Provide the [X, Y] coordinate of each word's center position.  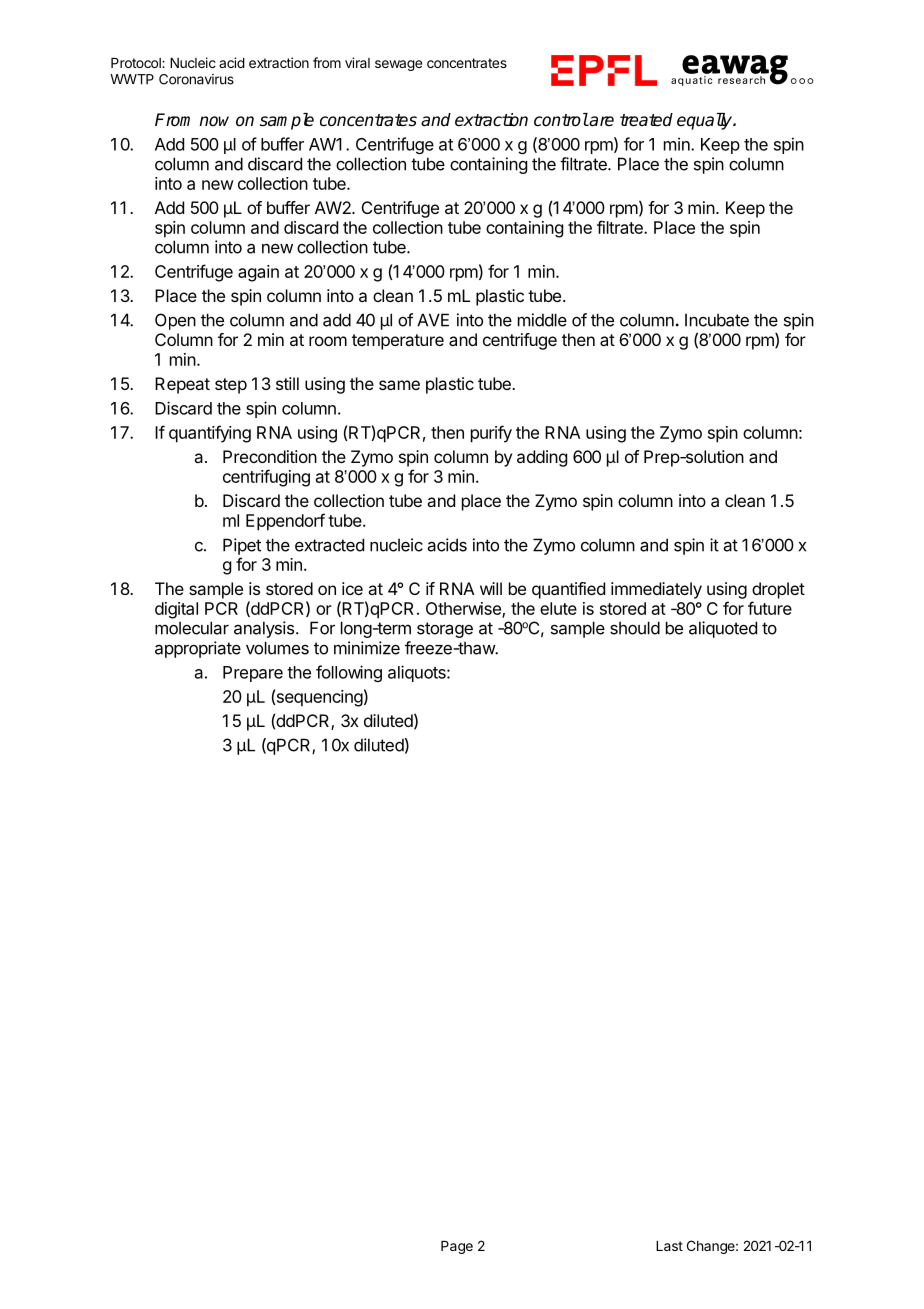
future [770, 608]
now [214, 121]
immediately [656, 590]
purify [491, 434]
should [635, 628]
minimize [367, 648]
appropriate [198, 649]
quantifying [210, 434]
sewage [398, 65]
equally [705, 121]
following [349, 673]
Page [457, 1247]
